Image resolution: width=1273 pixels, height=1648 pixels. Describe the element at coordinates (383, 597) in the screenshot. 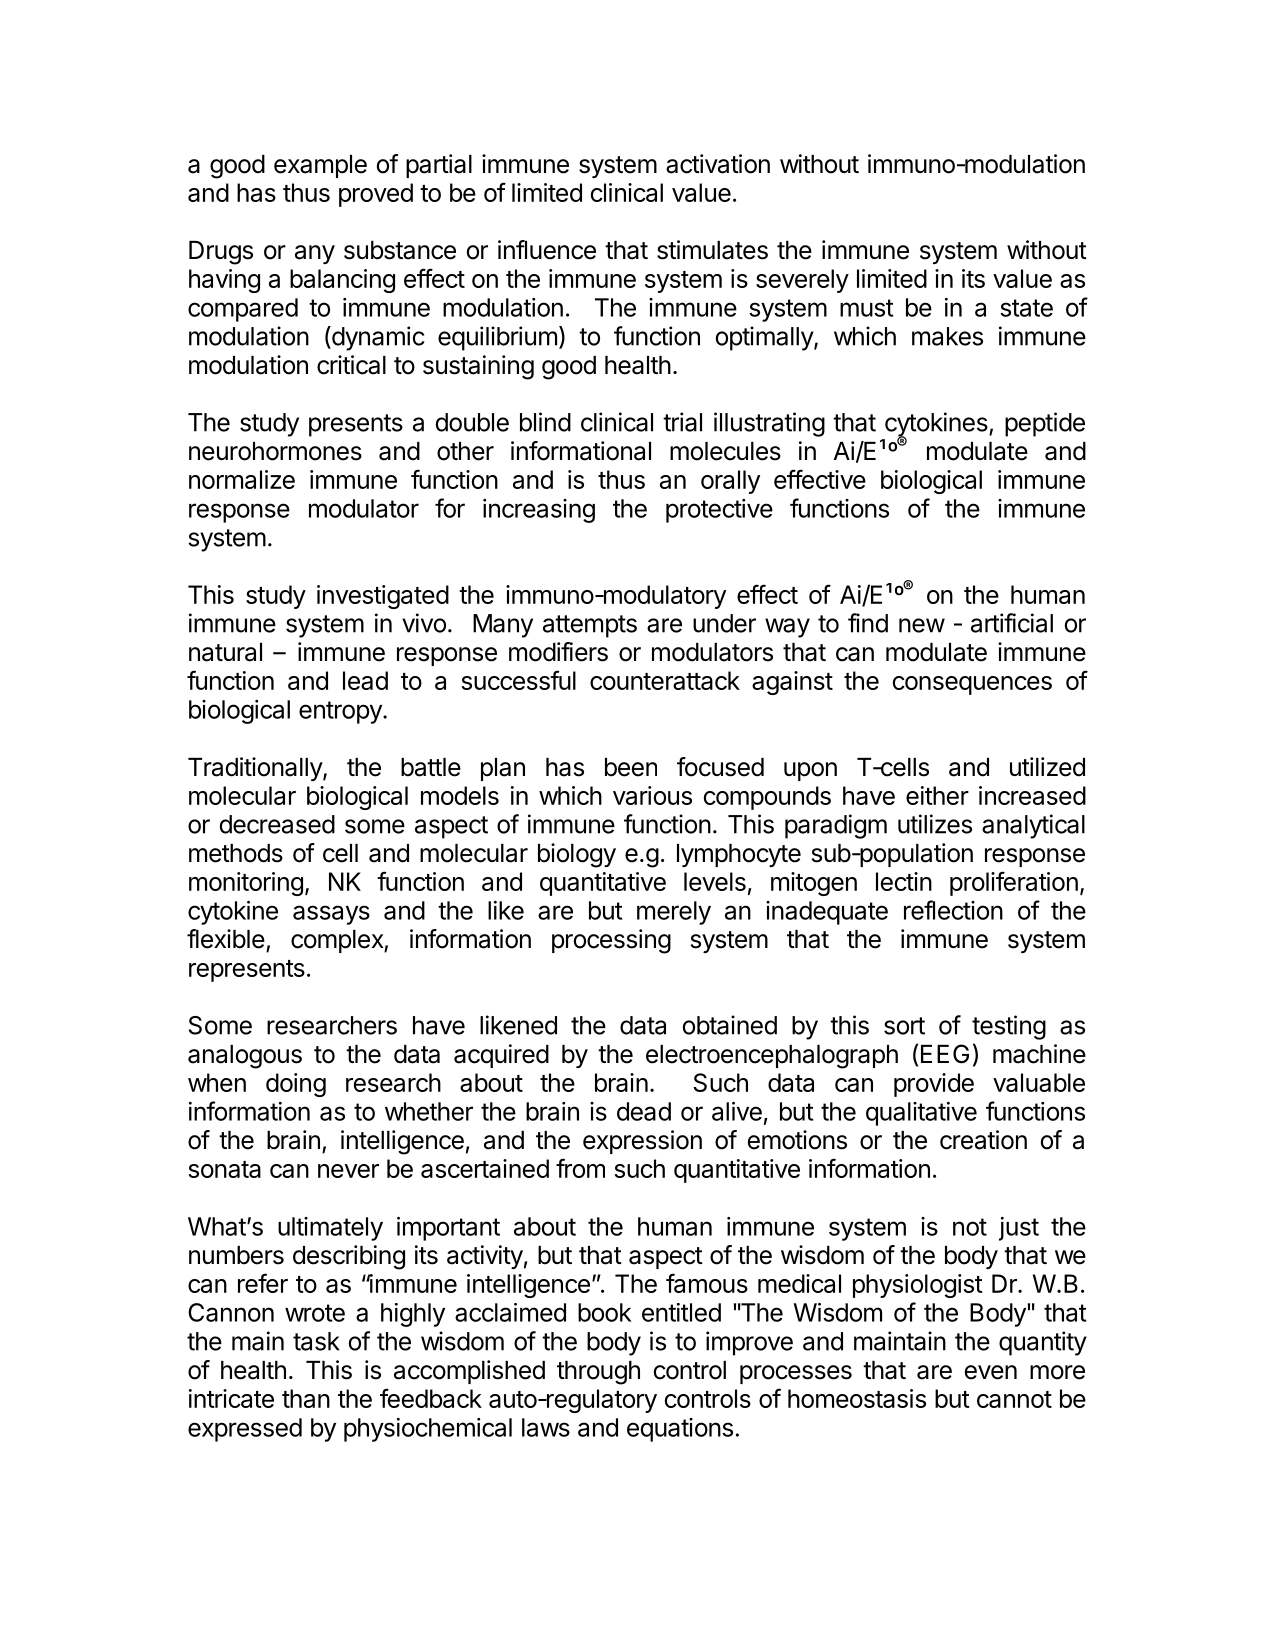

I see `investigated` at that location.
